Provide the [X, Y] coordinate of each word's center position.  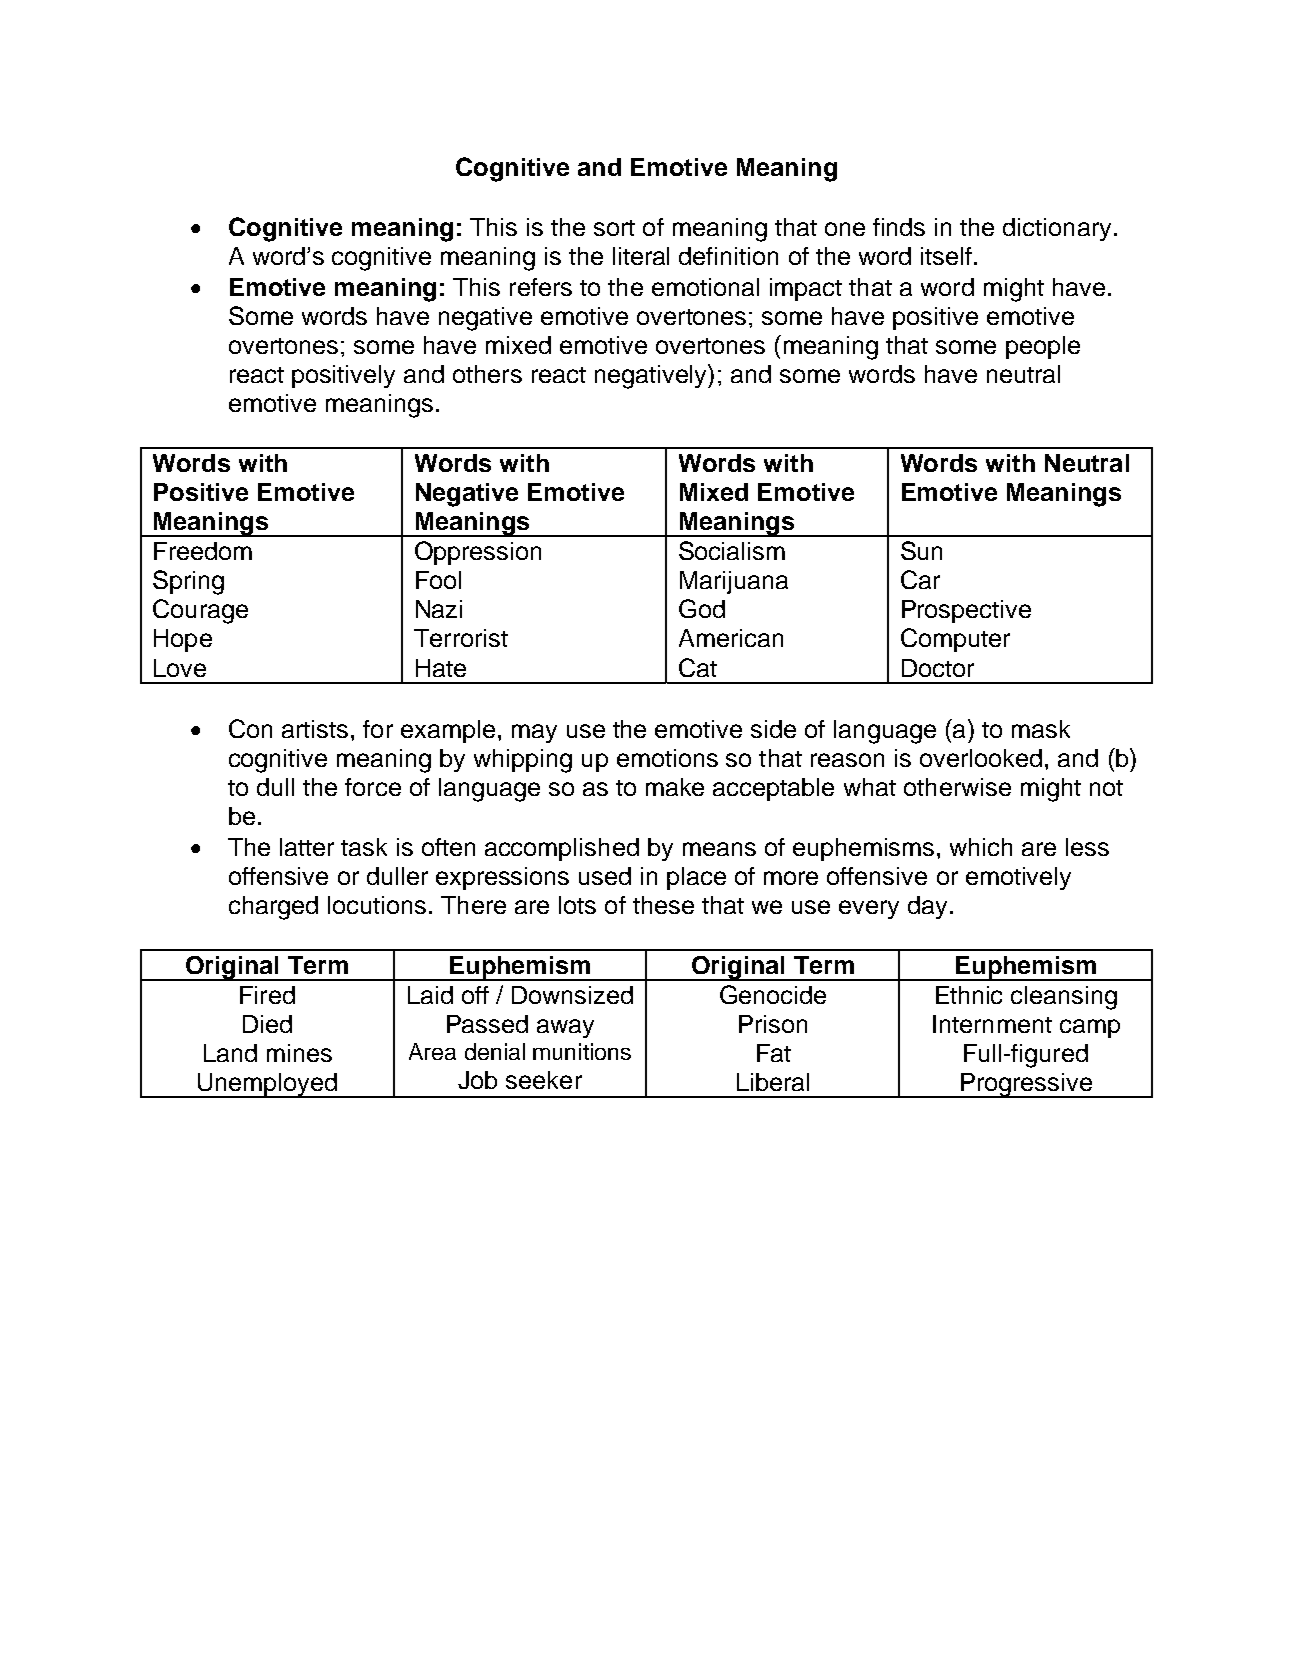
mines [299, 1053]
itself [946, 256]
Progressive [1026, 1085]
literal [641, 256]
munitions [582, 1051]
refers [541, 287]
